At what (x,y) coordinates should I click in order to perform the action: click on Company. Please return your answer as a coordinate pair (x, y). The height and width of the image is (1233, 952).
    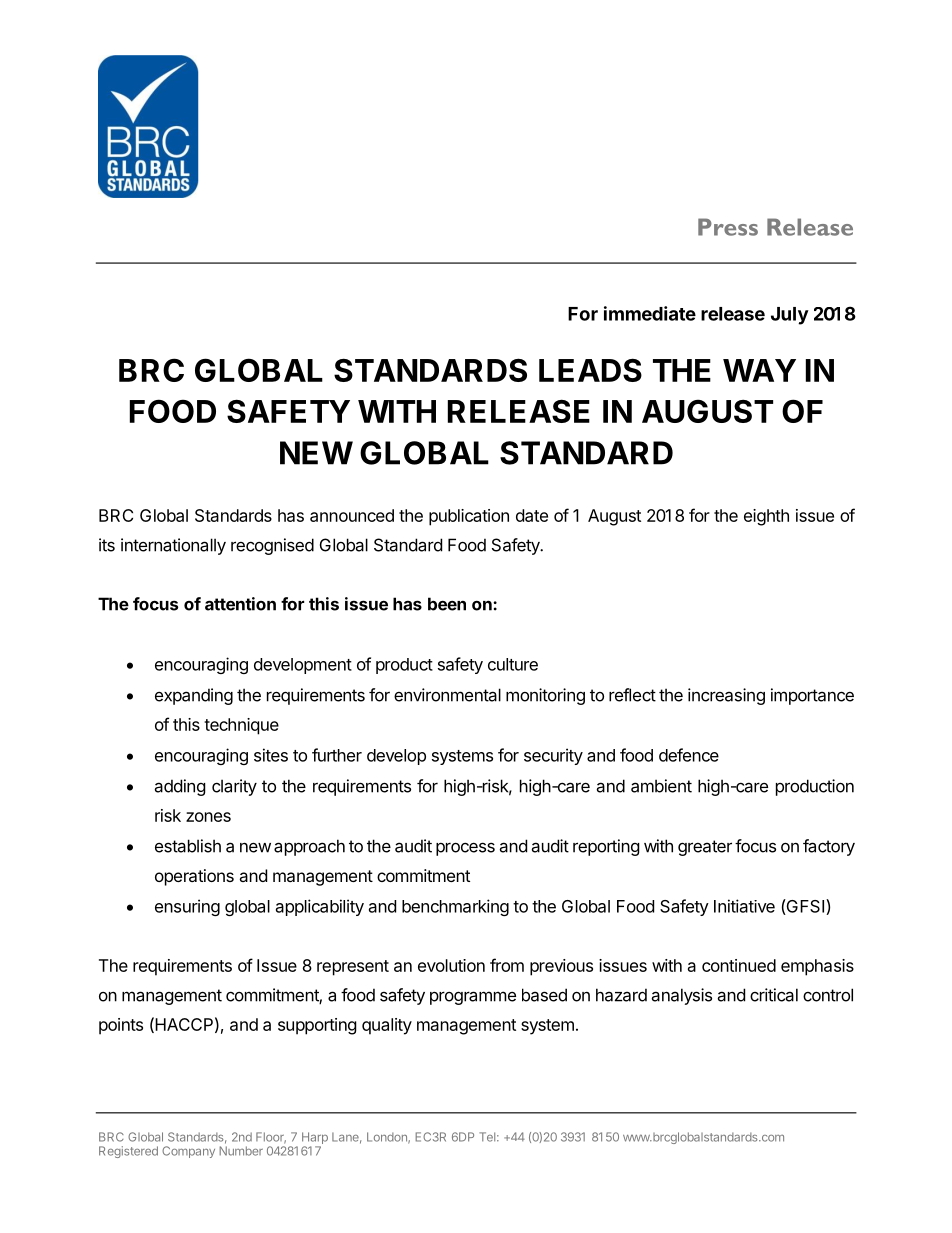
    Looking at the image, I should click on (188, 1152).
